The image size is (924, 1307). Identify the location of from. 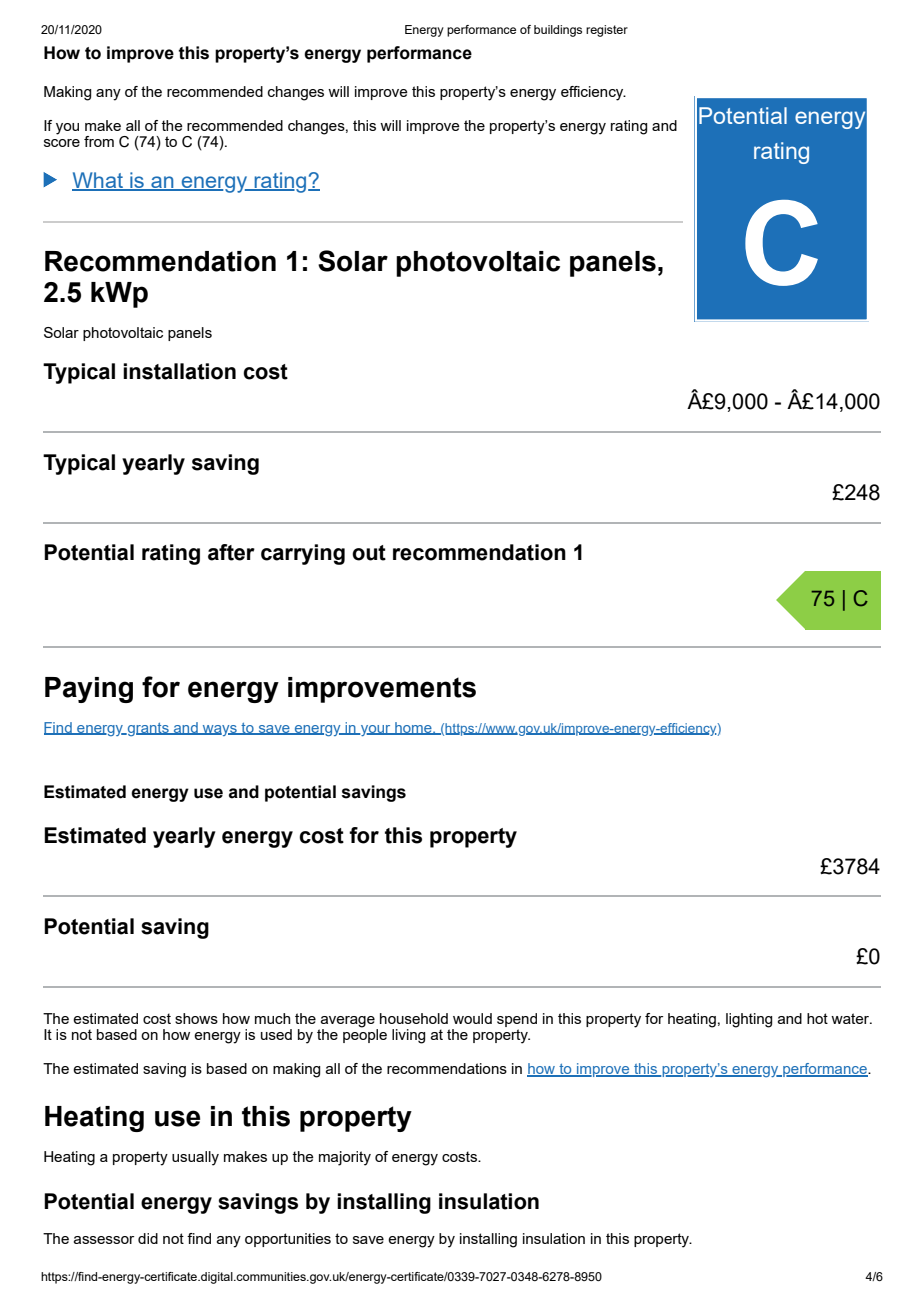
(99, 141).
